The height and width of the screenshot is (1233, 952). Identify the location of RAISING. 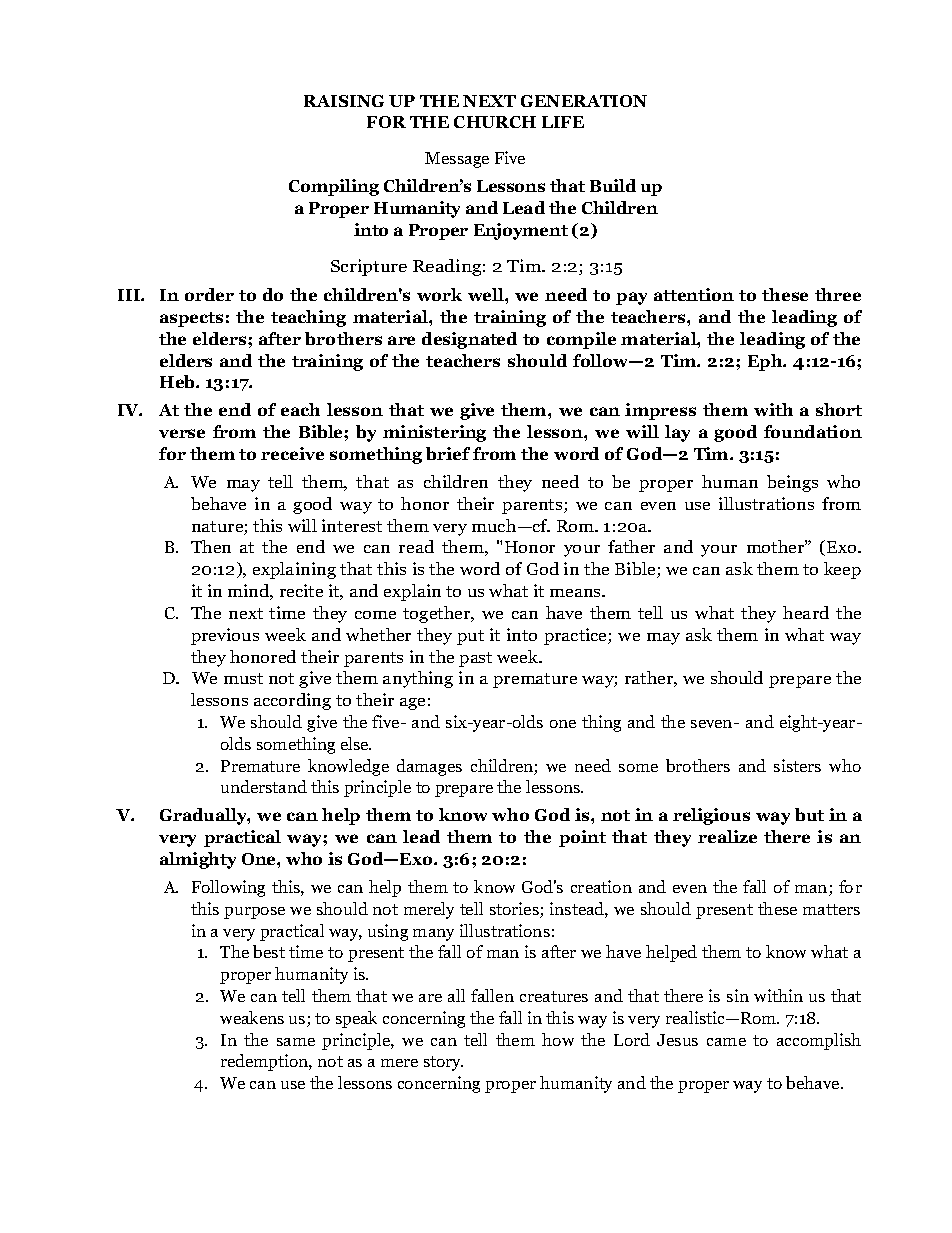
(344, 101).
